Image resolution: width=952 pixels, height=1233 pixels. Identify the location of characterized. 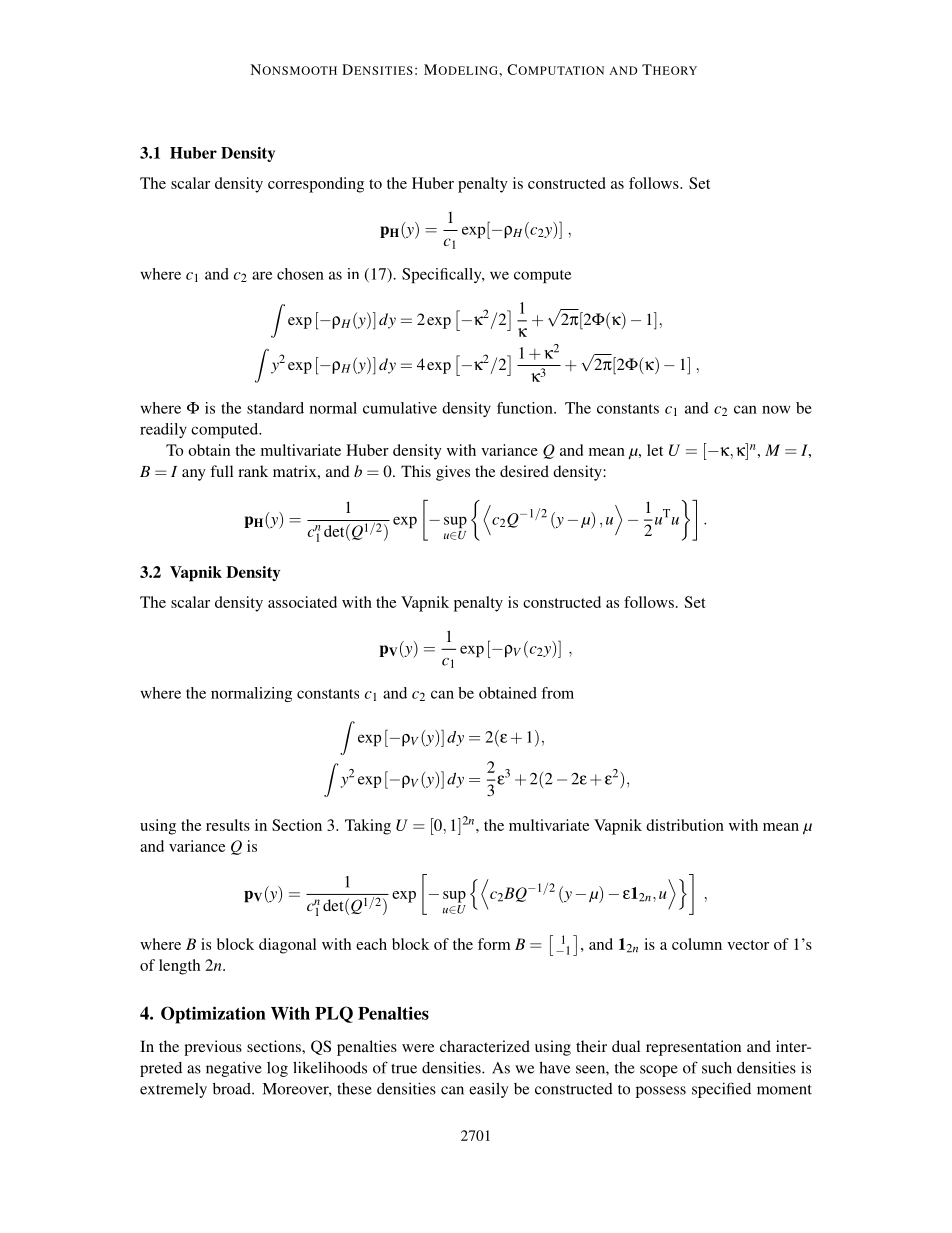
(485, 1046).
